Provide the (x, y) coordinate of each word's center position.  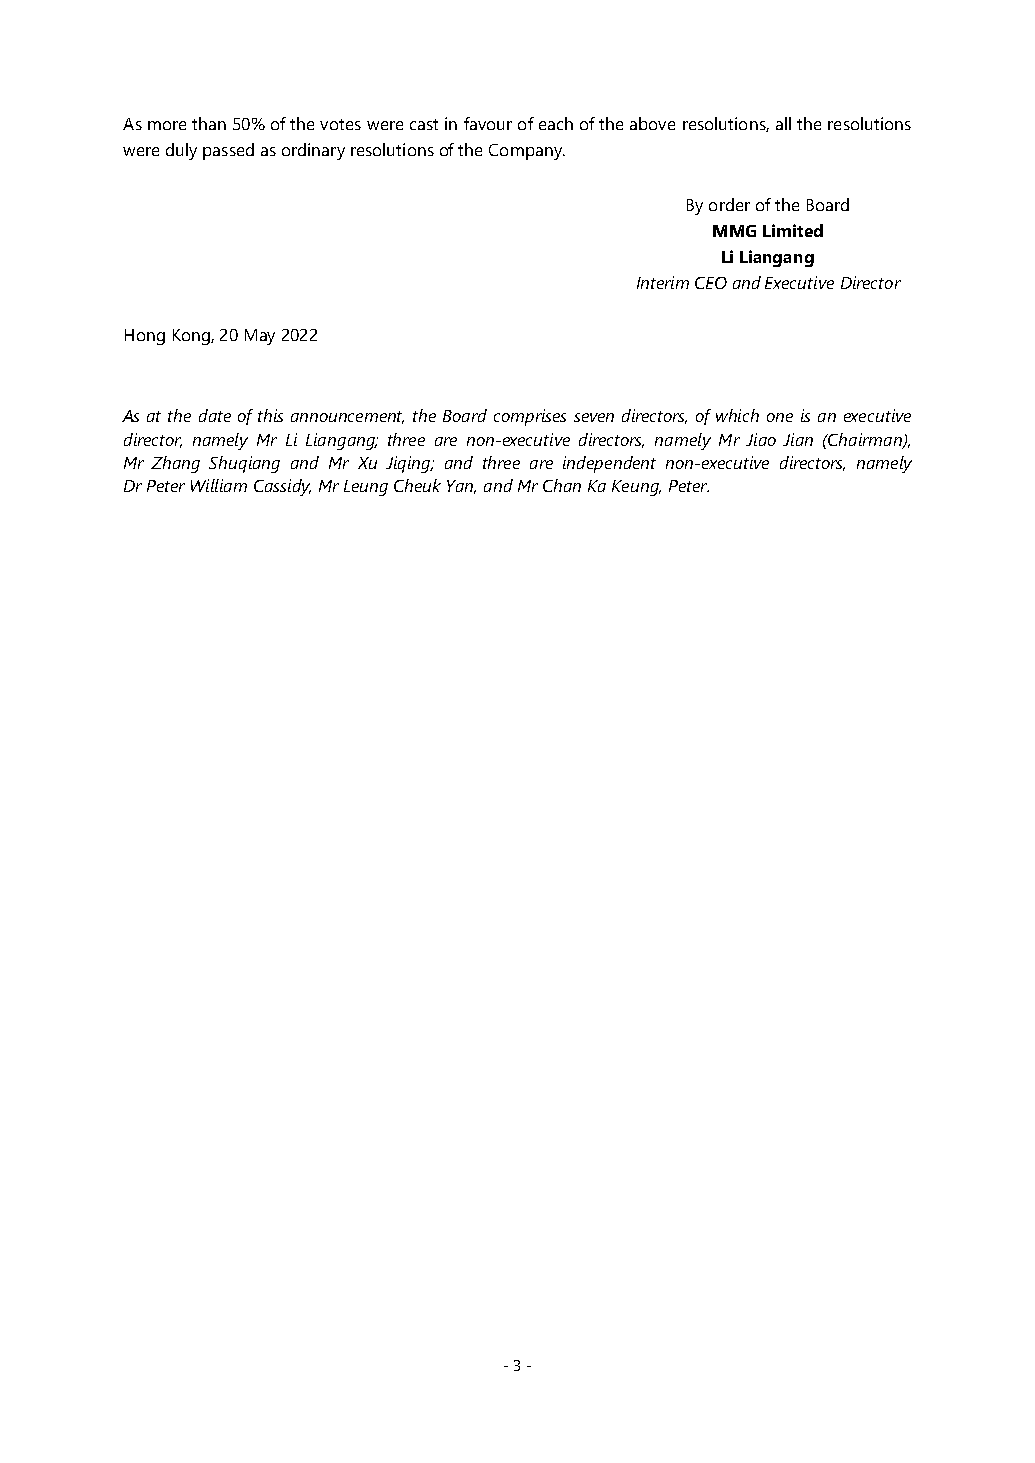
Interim (663, 282)
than (209, 123)
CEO (711, 283)
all (783, 123)
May (260, 337)
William (219, 485)
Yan (461, 487)
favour (488, 123)
